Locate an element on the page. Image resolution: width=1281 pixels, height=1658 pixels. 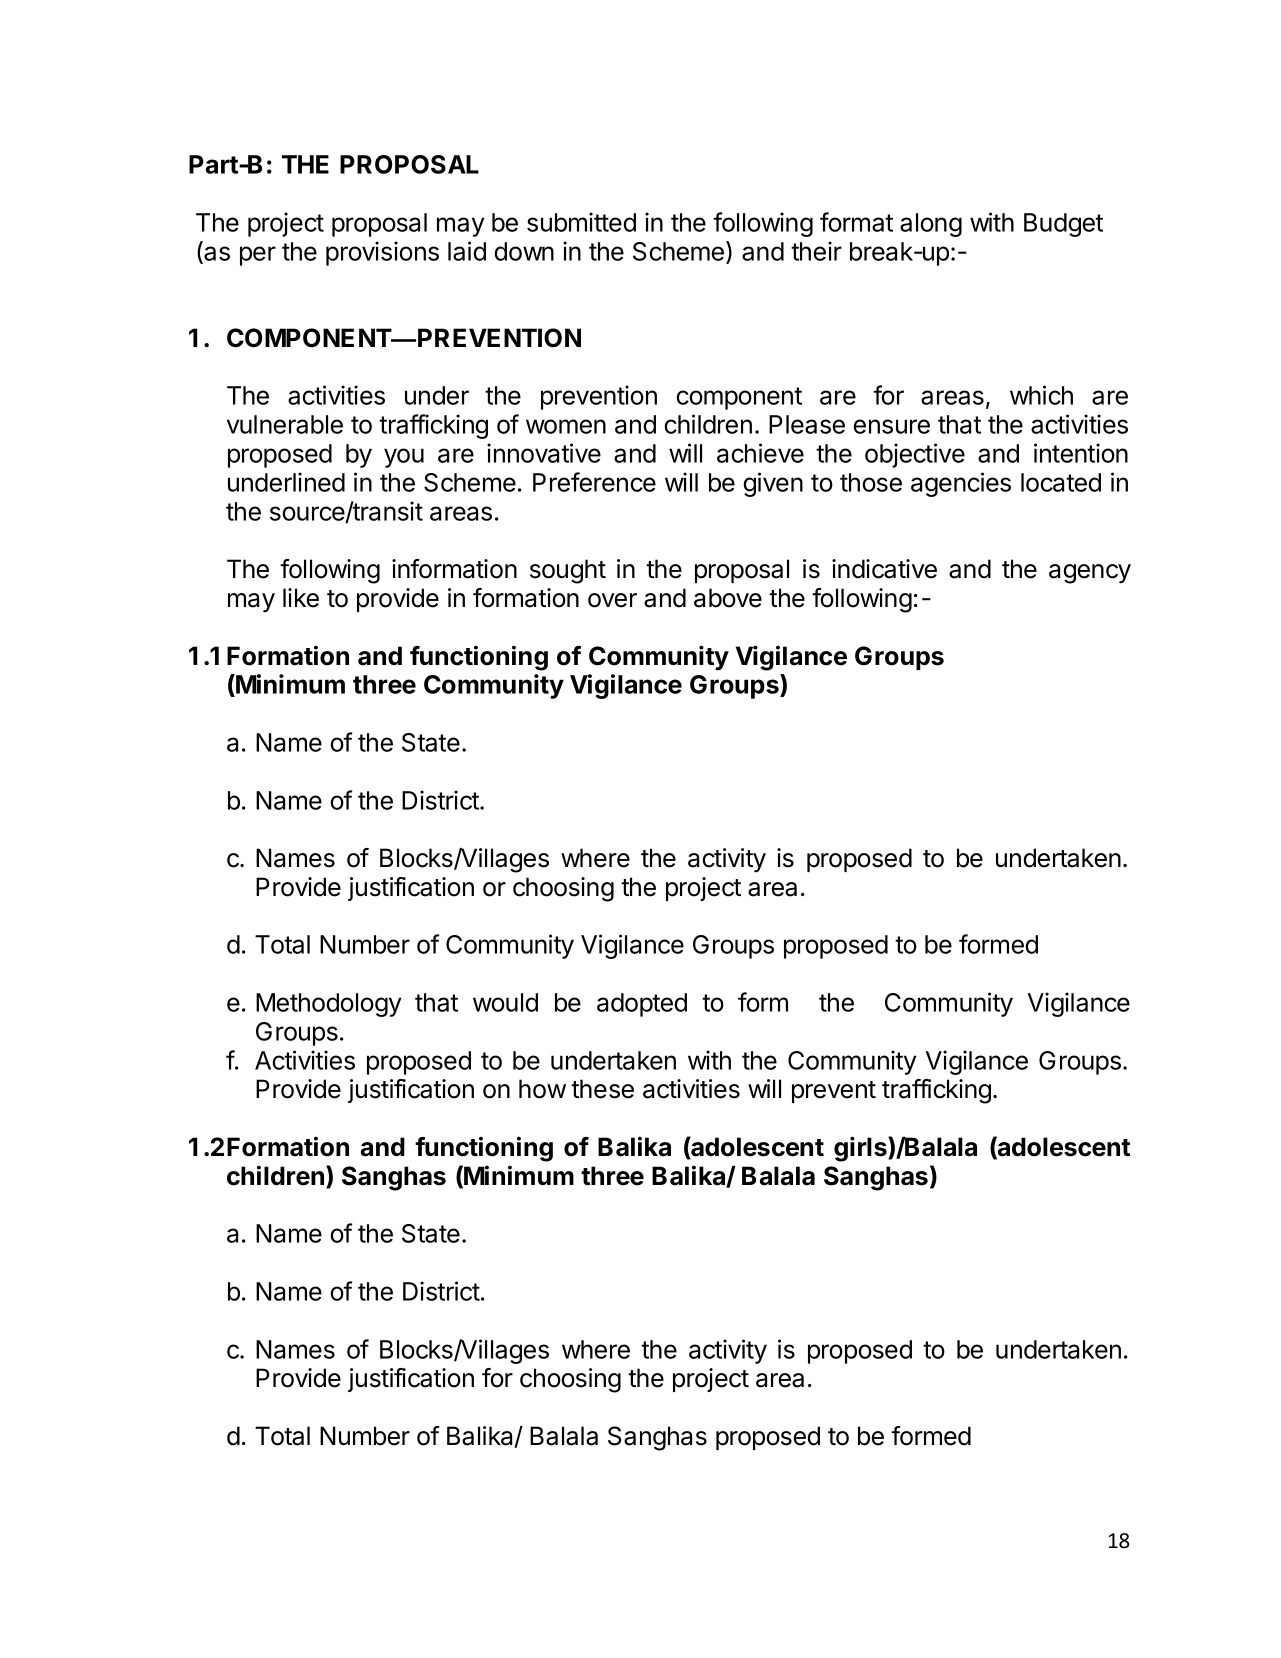
like is located at coordinates (301, 598).
